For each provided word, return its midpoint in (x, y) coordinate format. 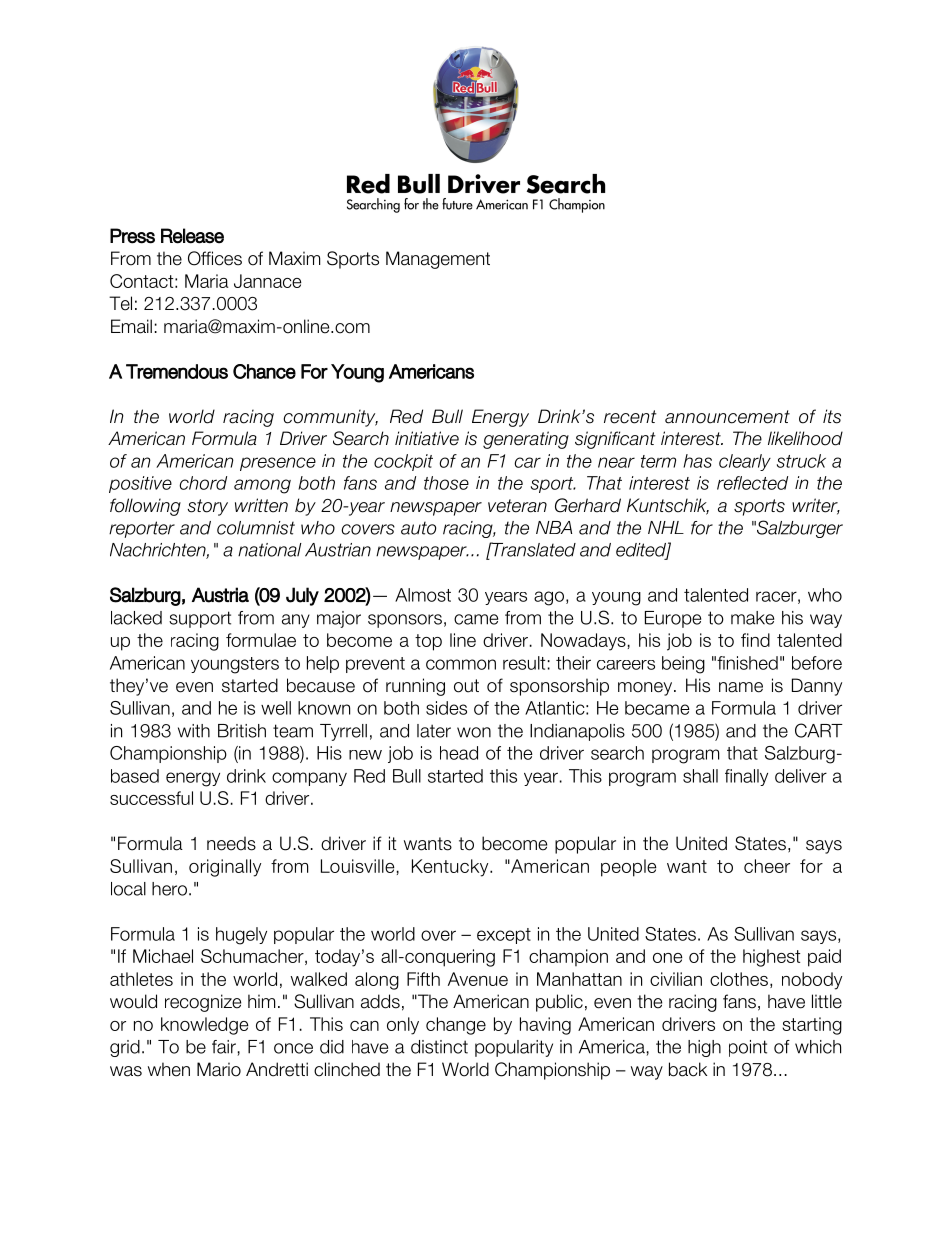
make (752, 618)
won (474, 732)
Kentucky (451, 868)
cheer (767, 866)
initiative (427, 438)
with (194, 731)
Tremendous (177, 371)
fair (225, 1048)
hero (169, 889)
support (200, 619)
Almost (423, 595)
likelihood (805, 438)
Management (438, 260)
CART (819, 730)
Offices (215, 258)
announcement (727, 417)
